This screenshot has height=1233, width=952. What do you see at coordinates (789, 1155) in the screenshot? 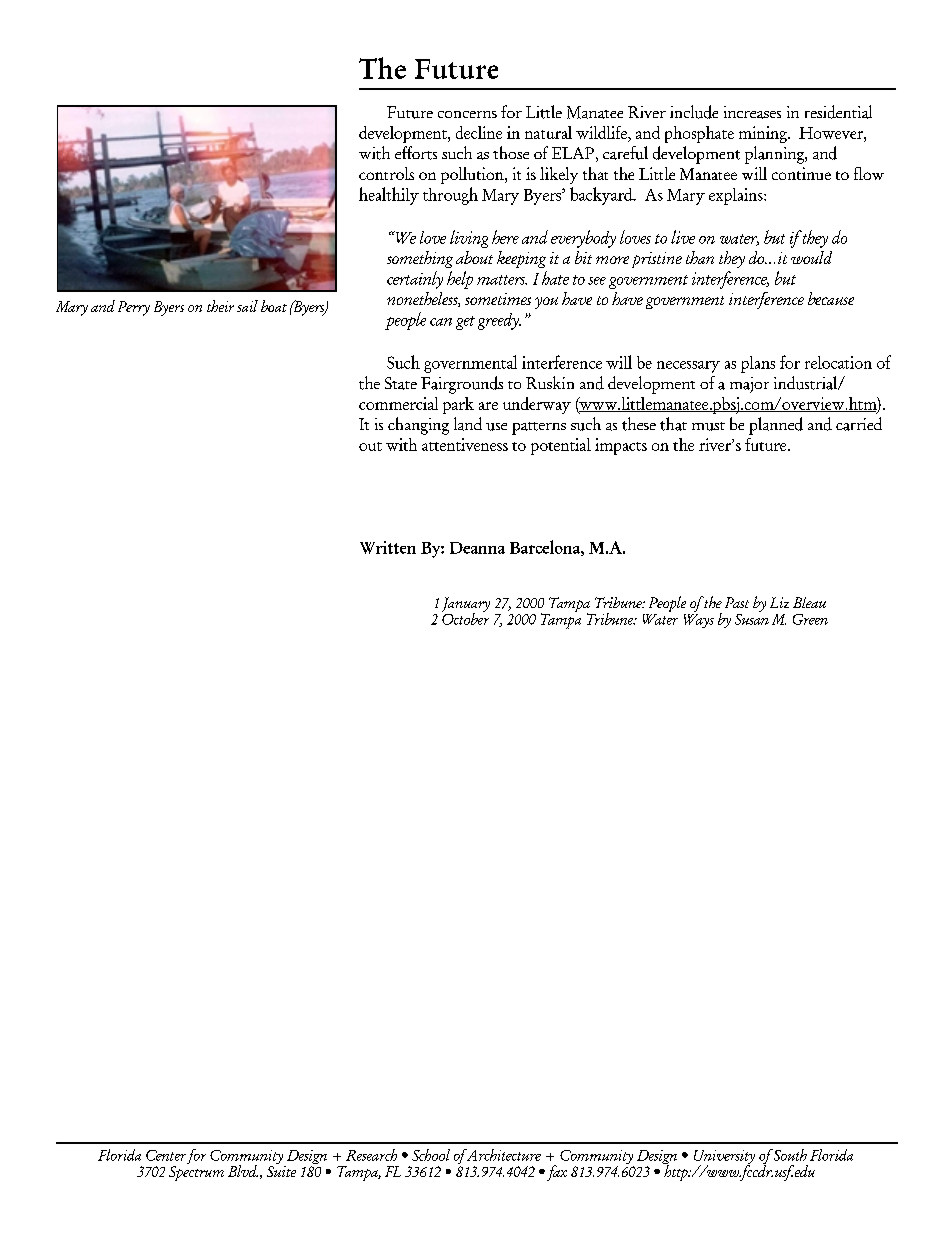
I see `South` at bounding box center [789, 1155].
